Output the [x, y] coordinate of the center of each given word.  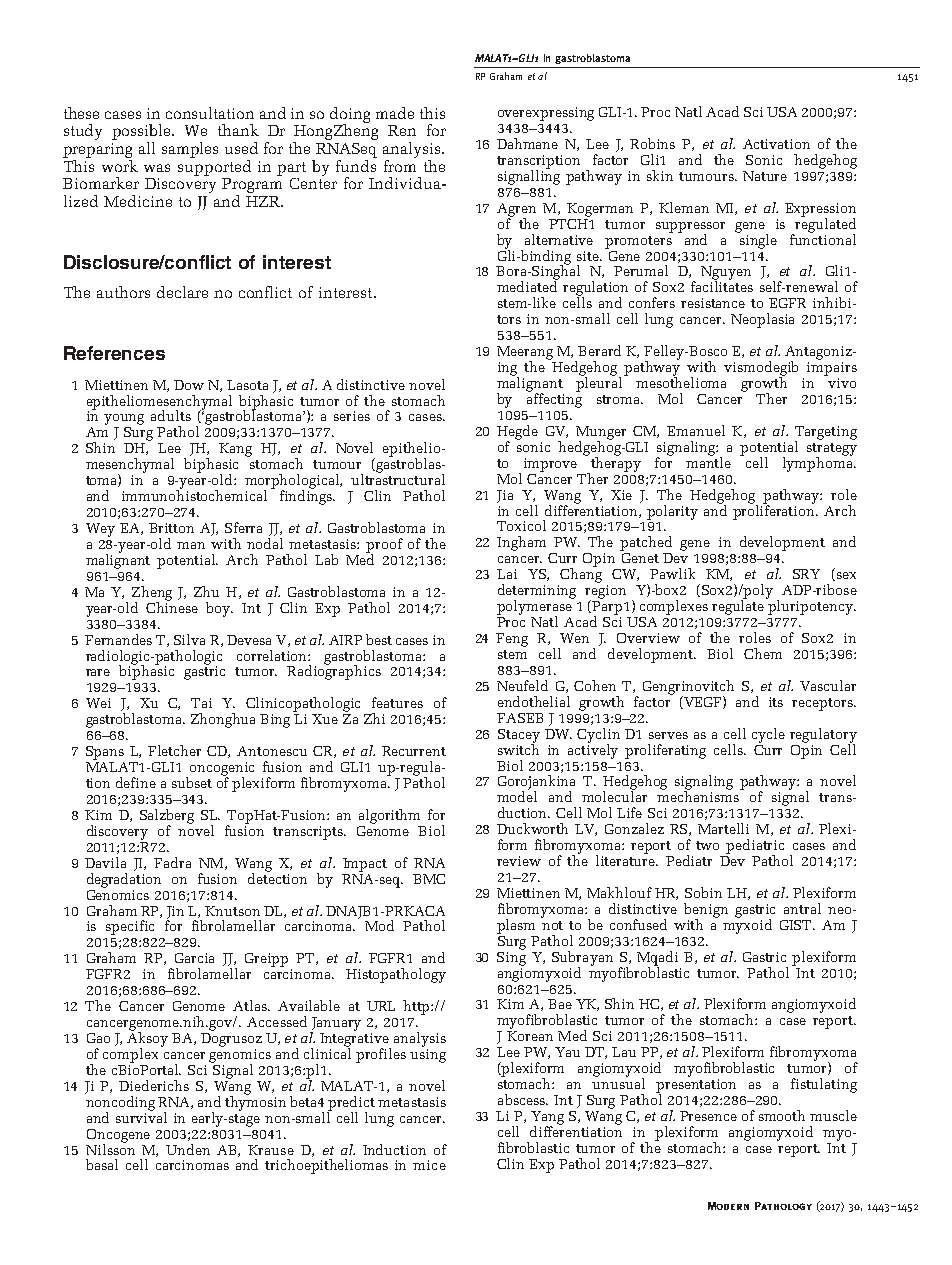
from [400, 164]
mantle [708, 461]
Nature [765, 176]
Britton [171, 528]
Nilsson [110, 1148]
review [519, 861]
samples [190, 150]
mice [429, 1165]
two [707, 845]
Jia [505, 496]
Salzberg [167, 817]
